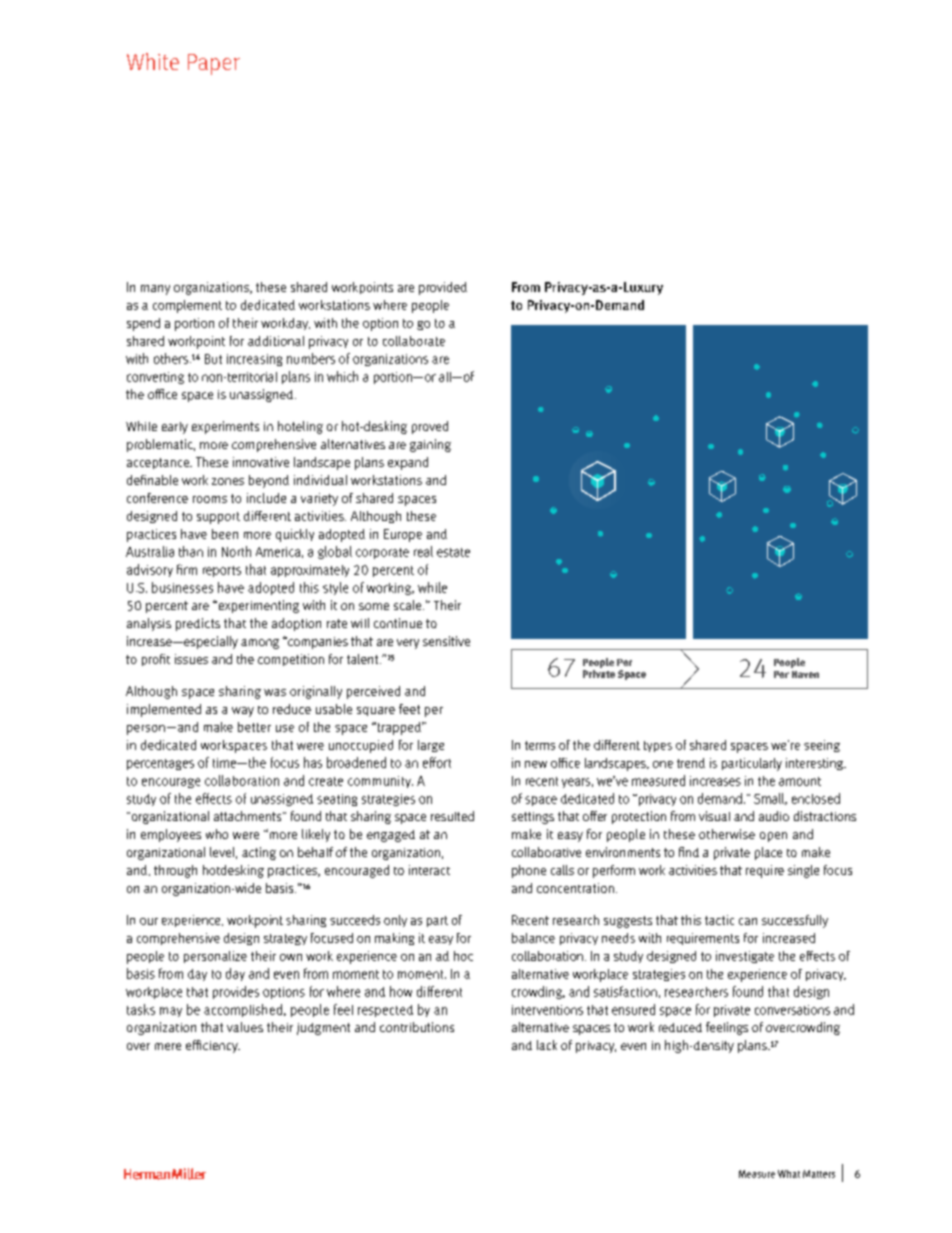  Describe the element at coordinates (430, 427) in the screenshot. I see `proved` at that location.
